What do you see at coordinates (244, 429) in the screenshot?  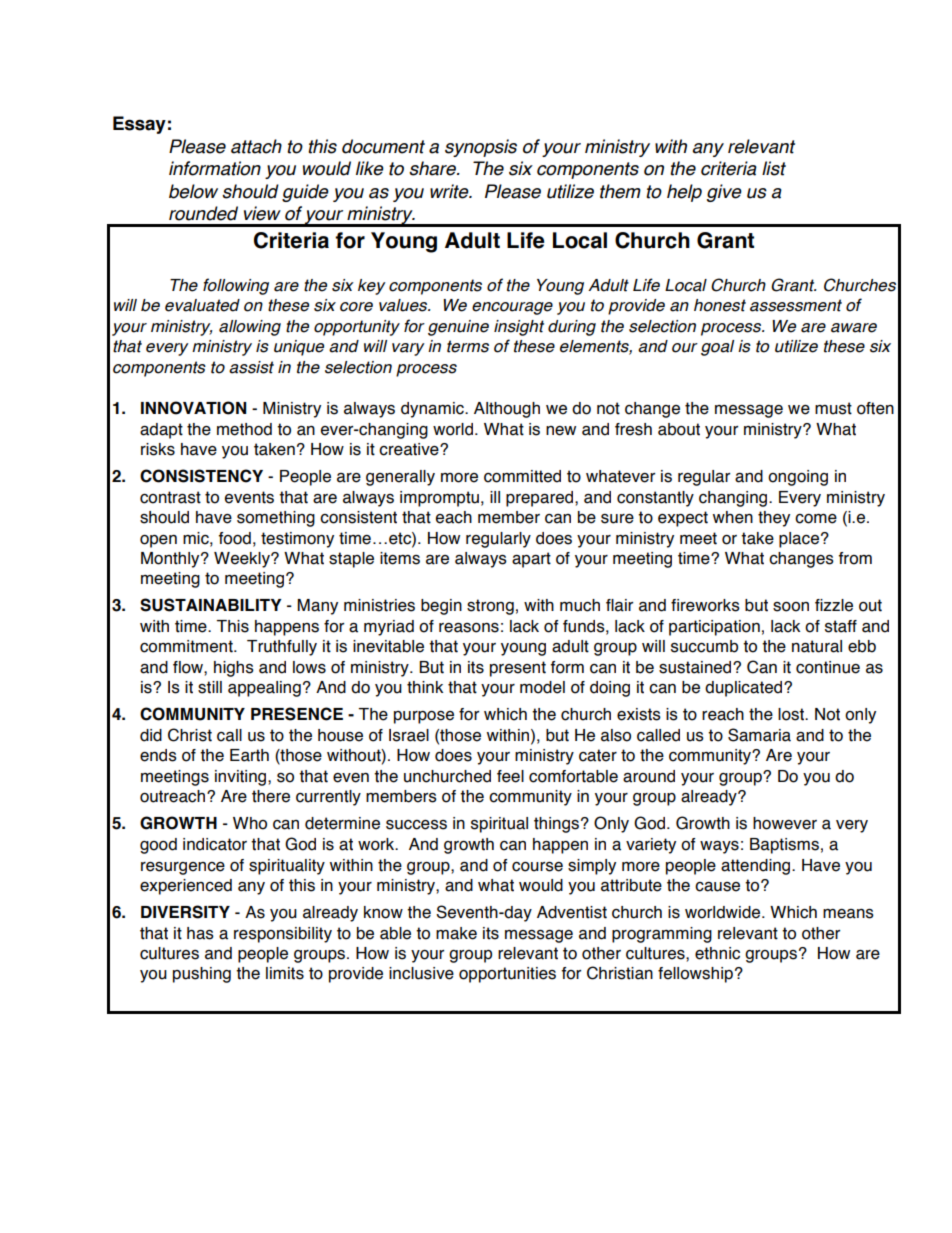 I see `method` at bounding box center [244, 429].
